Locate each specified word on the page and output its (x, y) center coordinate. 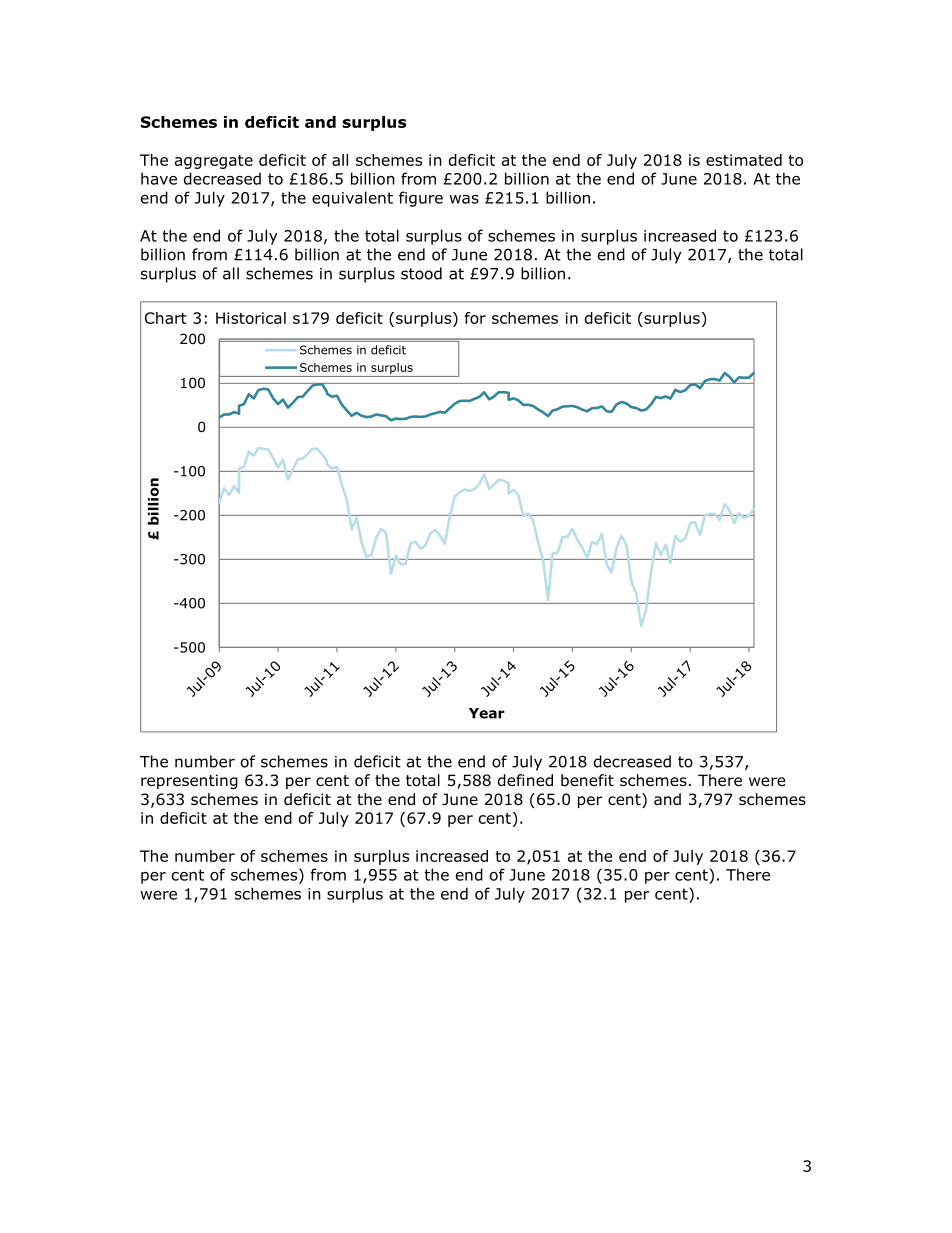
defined (525, 780)
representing (189, 781)
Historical (251, 318)
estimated (744, 160)
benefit (587, 780)
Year (487, 713)
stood (421, 273)
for (475, 318)
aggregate (214, 162)
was (464, 199)
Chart (166, 318)
